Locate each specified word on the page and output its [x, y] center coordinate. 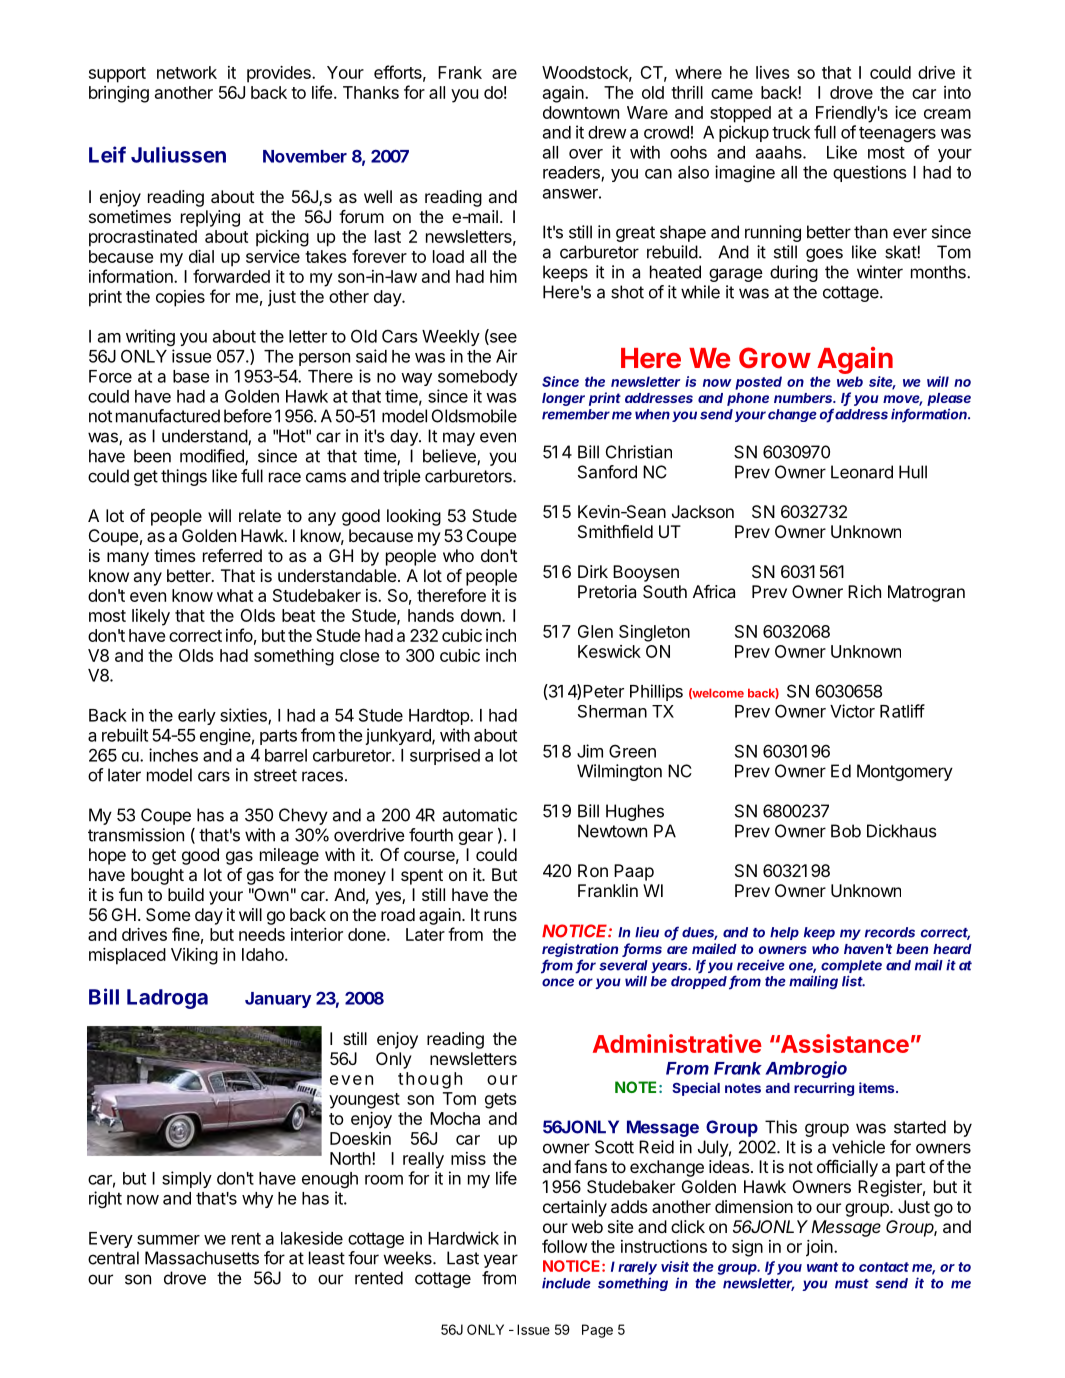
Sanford [607, 472]
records [890, 932]
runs [500, 916]
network [187, 72]
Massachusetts [202, 1258]
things [184, 477]
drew [607, 132]
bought [157, 876]
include [566, 1283]
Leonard [862, 472]
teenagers [897, 134]
